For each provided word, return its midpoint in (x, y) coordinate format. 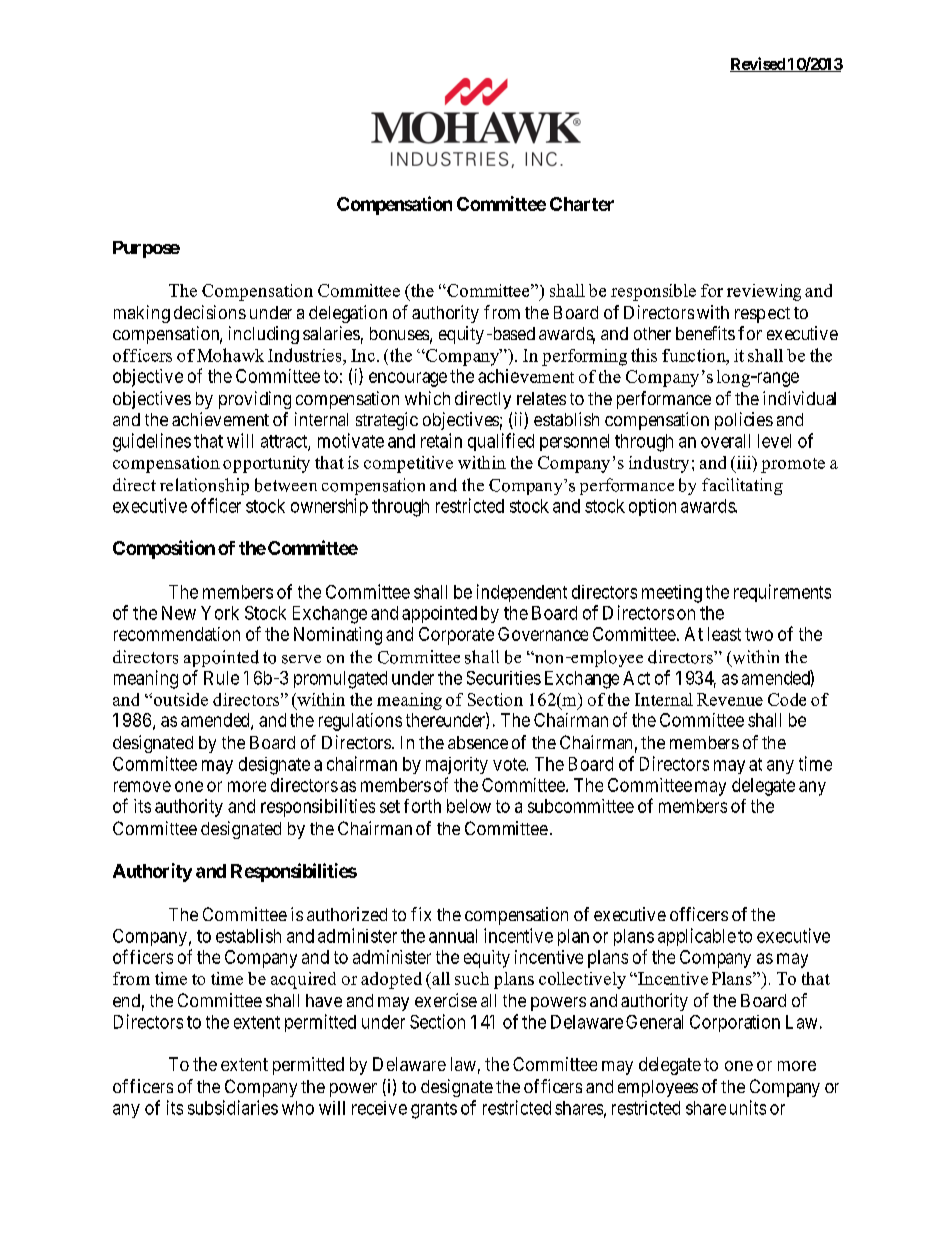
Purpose (146, 249)
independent (522, 593)
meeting (672, 594)
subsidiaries (233, 1107)
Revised (758, 64)
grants (434, 1110)
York (220, 613)
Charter (582, 204)
